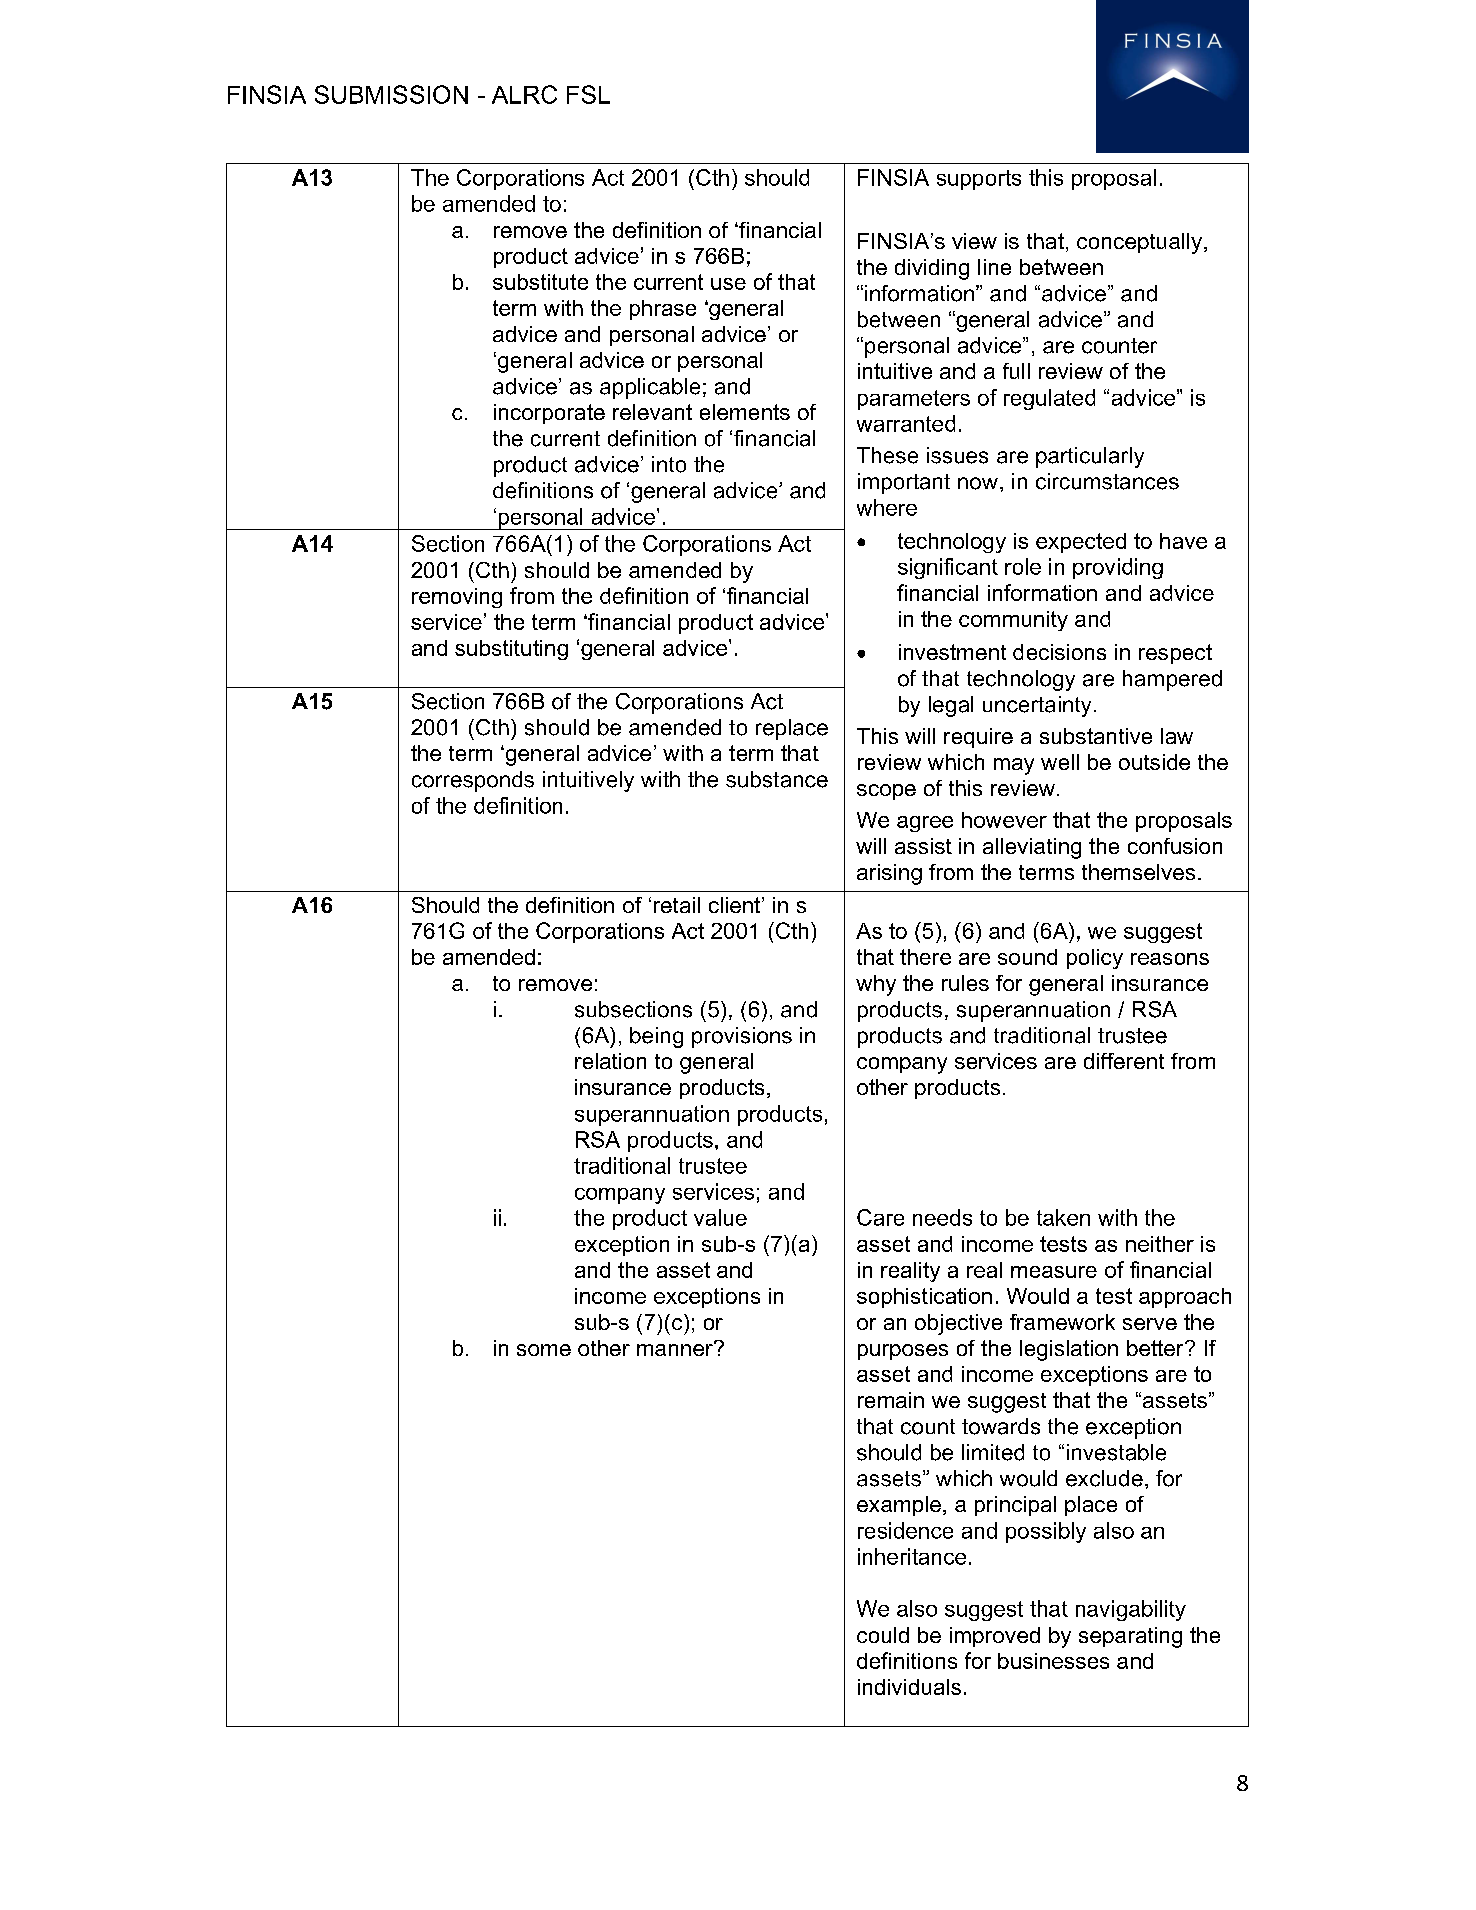 The height and width of the screenshot is (1910, 1476). What do you see at coordinates (391, 94) in the screenshot?
I see `SUBMISSION` at bounding box center [391, 94].
